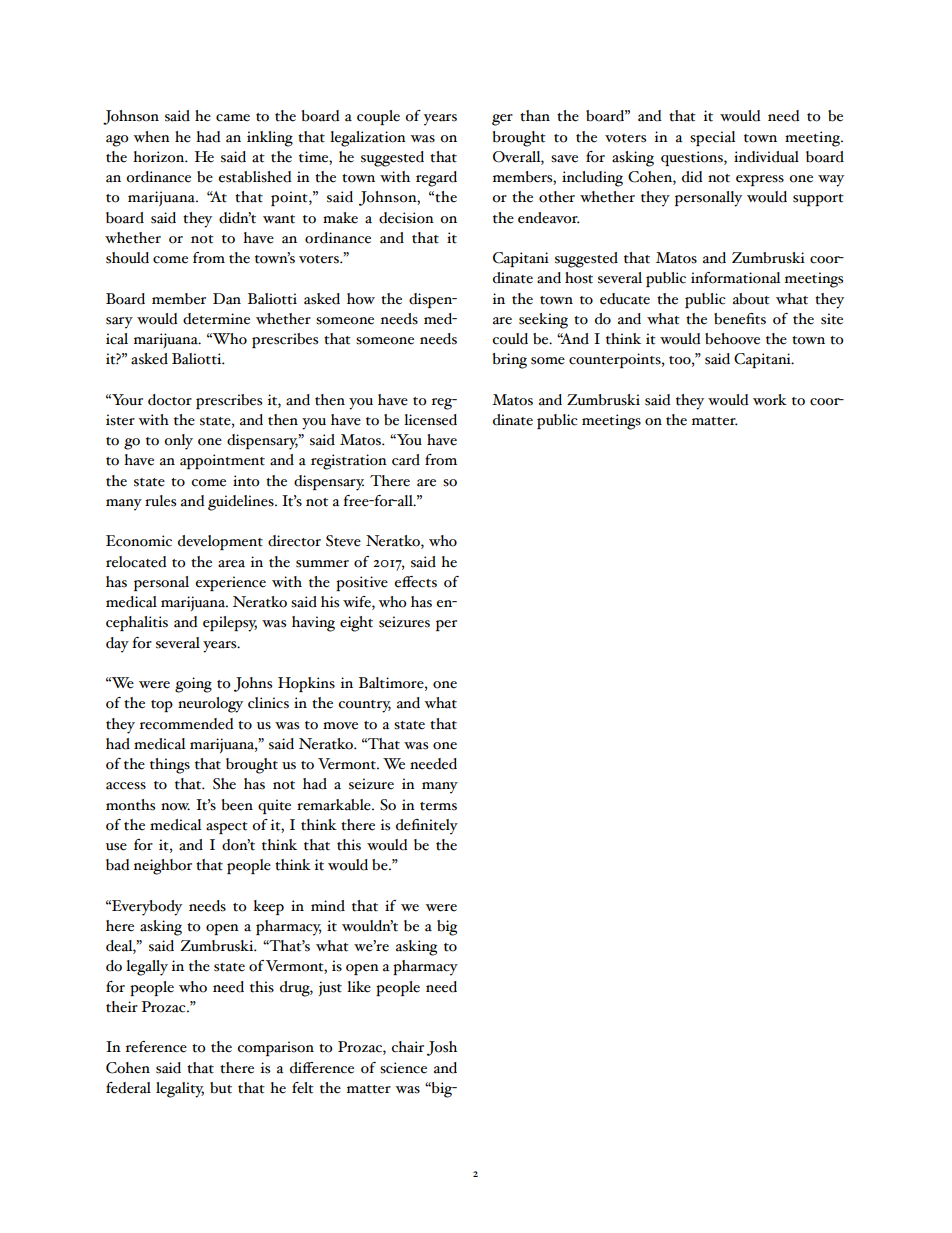 The image size is (952, 1233). Describe the element at coordinates (770, 400) in the screenshot. I see `work` at that location.
